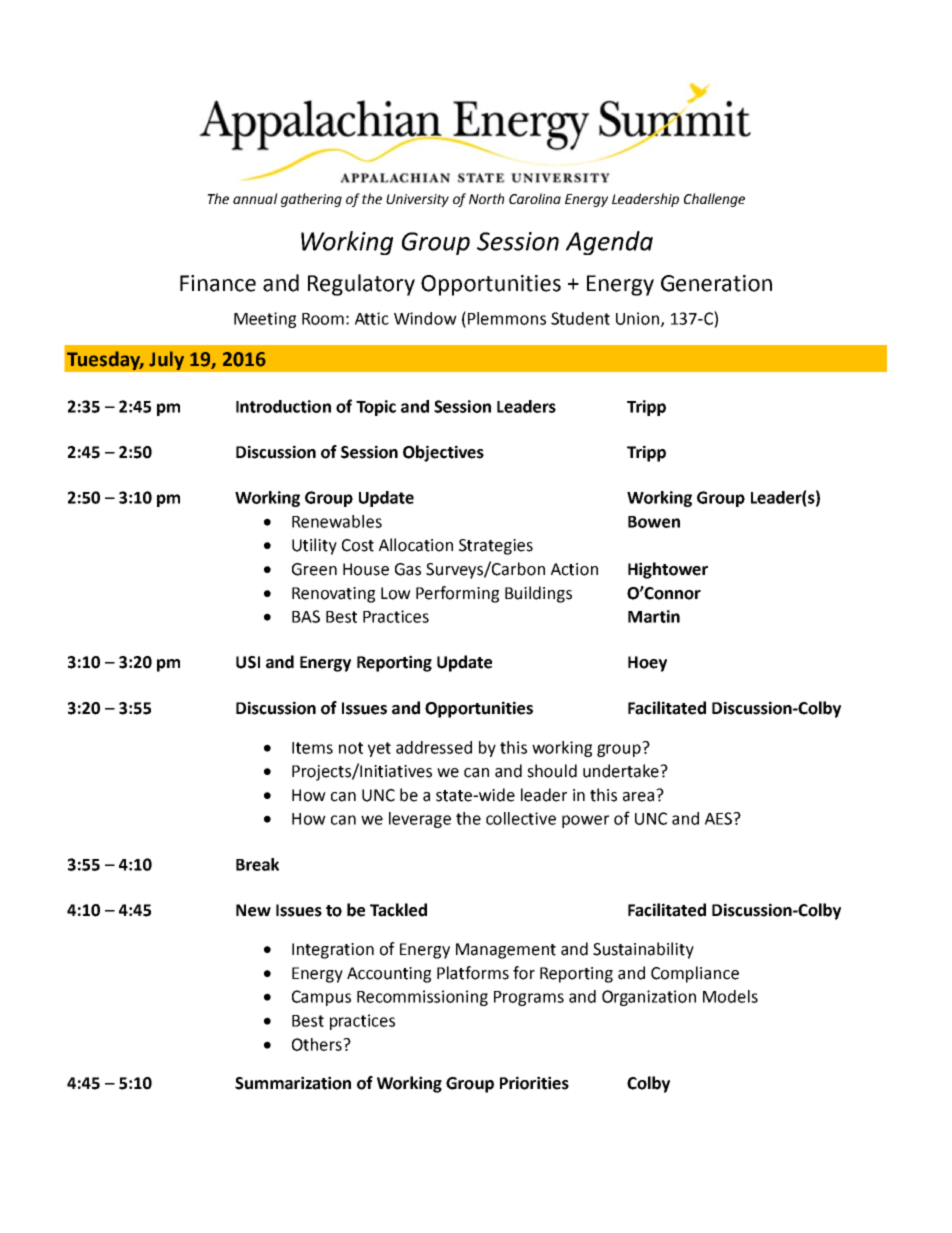  Describe the element at coordinates (443, 453) in the screenshot. I see `Objectives` at that location.
